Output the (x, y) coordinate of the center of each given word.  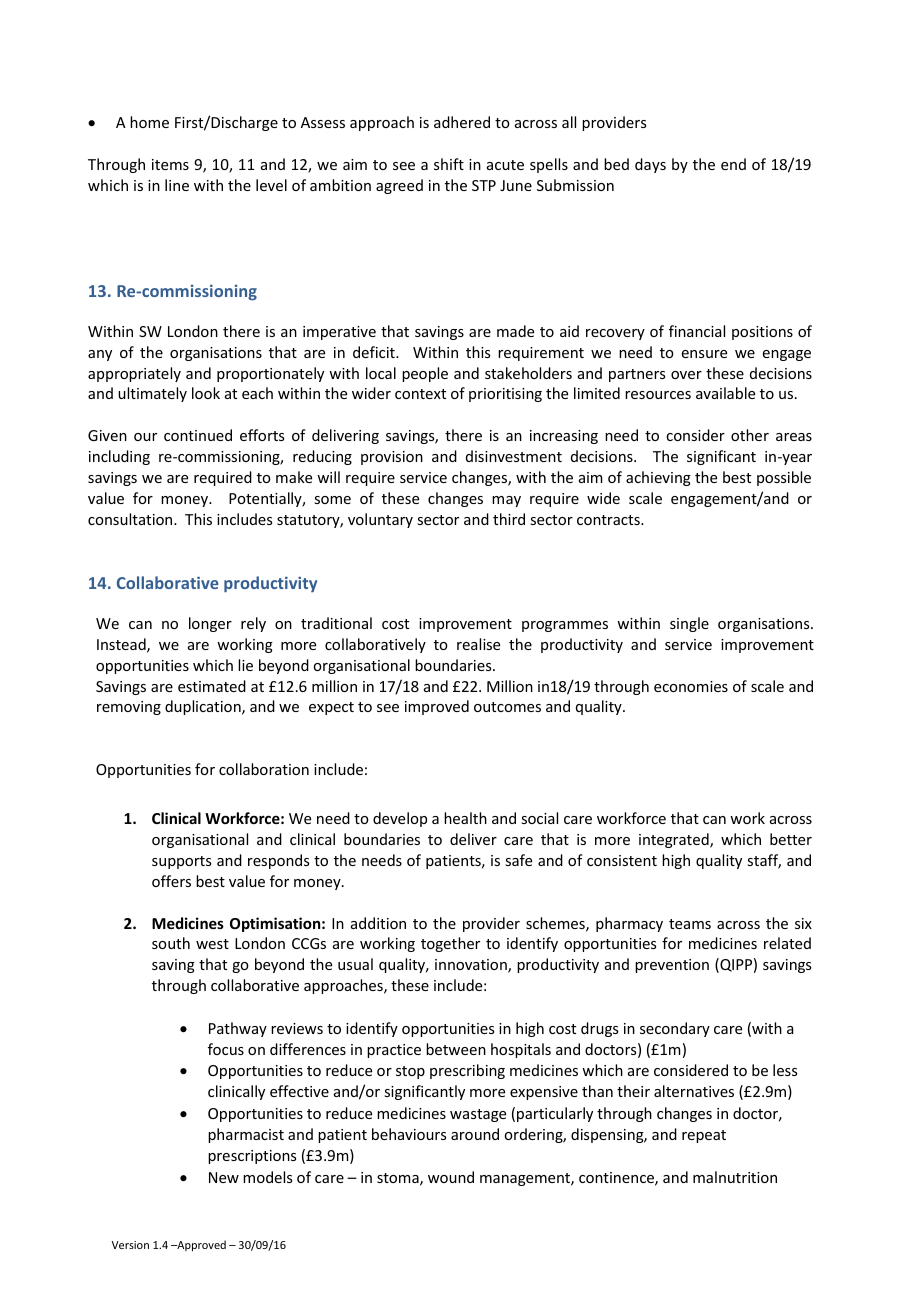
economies (691, 686)
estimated (212, 686)
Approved (200, 1245)
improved (437, 707)
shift (449, 164)
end (733, 164)
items (170, 164)
